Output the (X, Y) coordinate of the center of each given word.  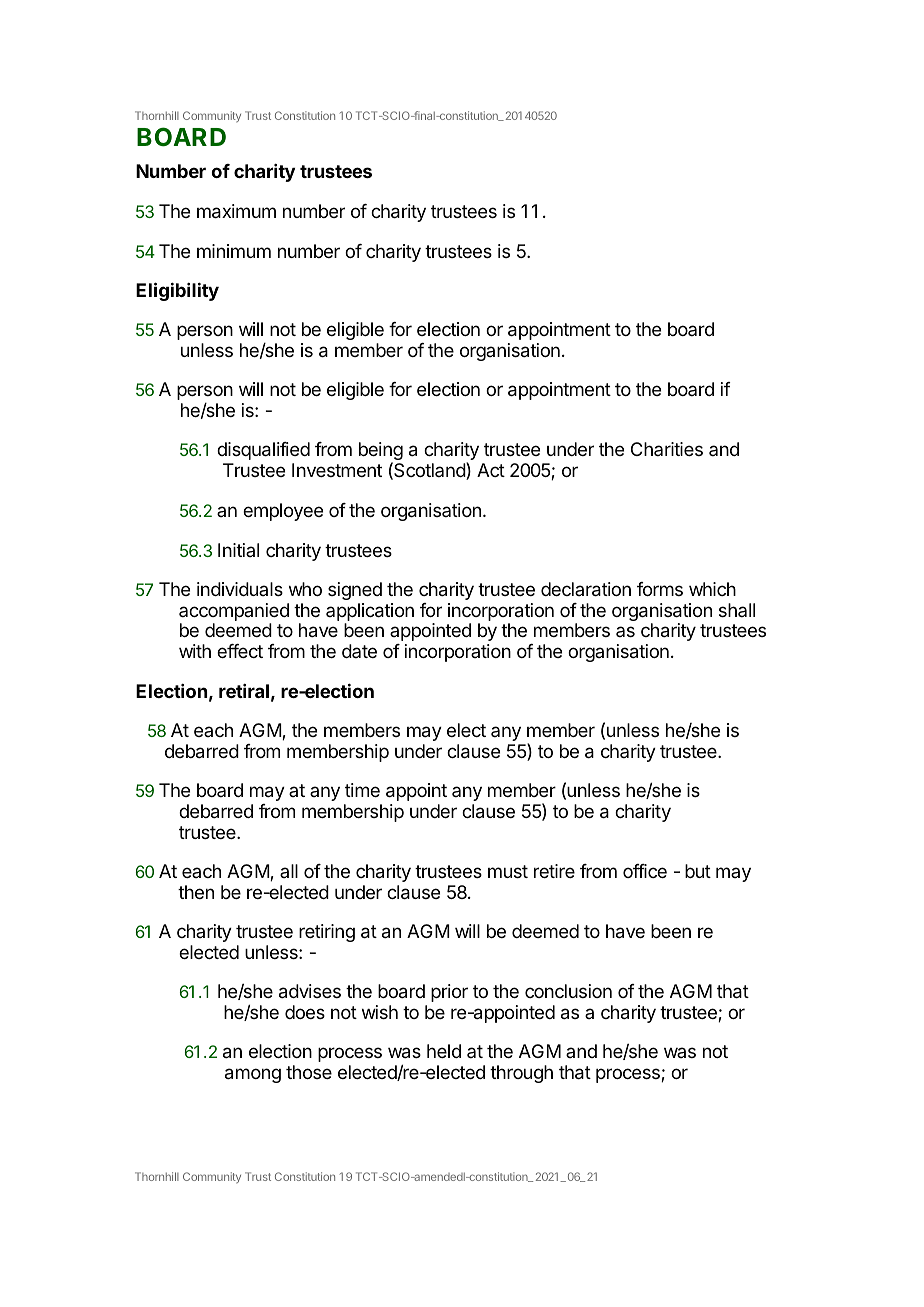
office (645, 871)
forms (660, 589)
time (362, 790)
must (508, 871)
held (444, 1051)
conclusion (568, 991)
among (253, 1075)
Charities (667, 449)
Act (491, 470)
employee (283, 512)
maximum (236, 211)
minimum (234, 251)
